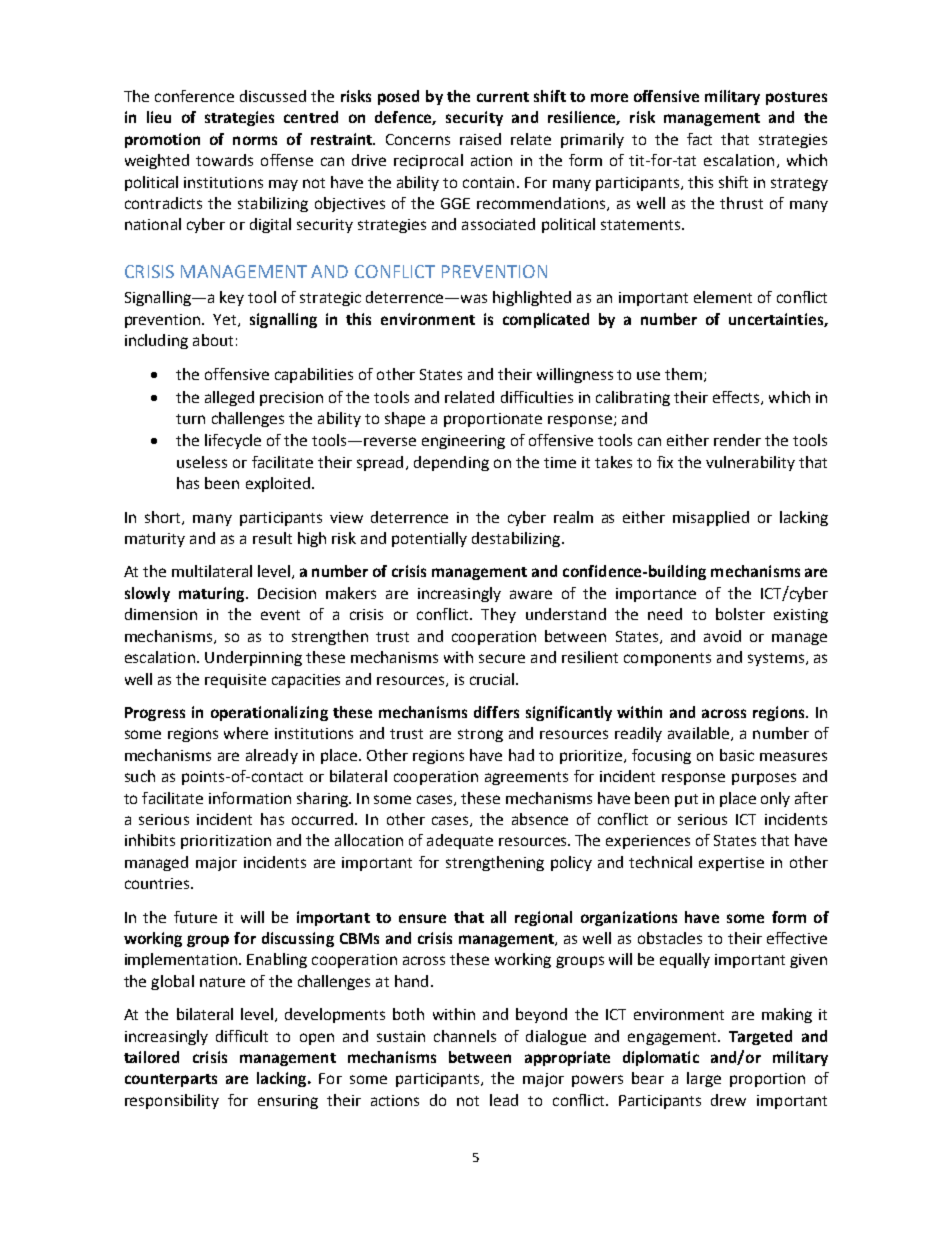  What do you see at coordinates (226, 842) in the screenshot?
I see `prioritization` at bounding box center [226, 842].
